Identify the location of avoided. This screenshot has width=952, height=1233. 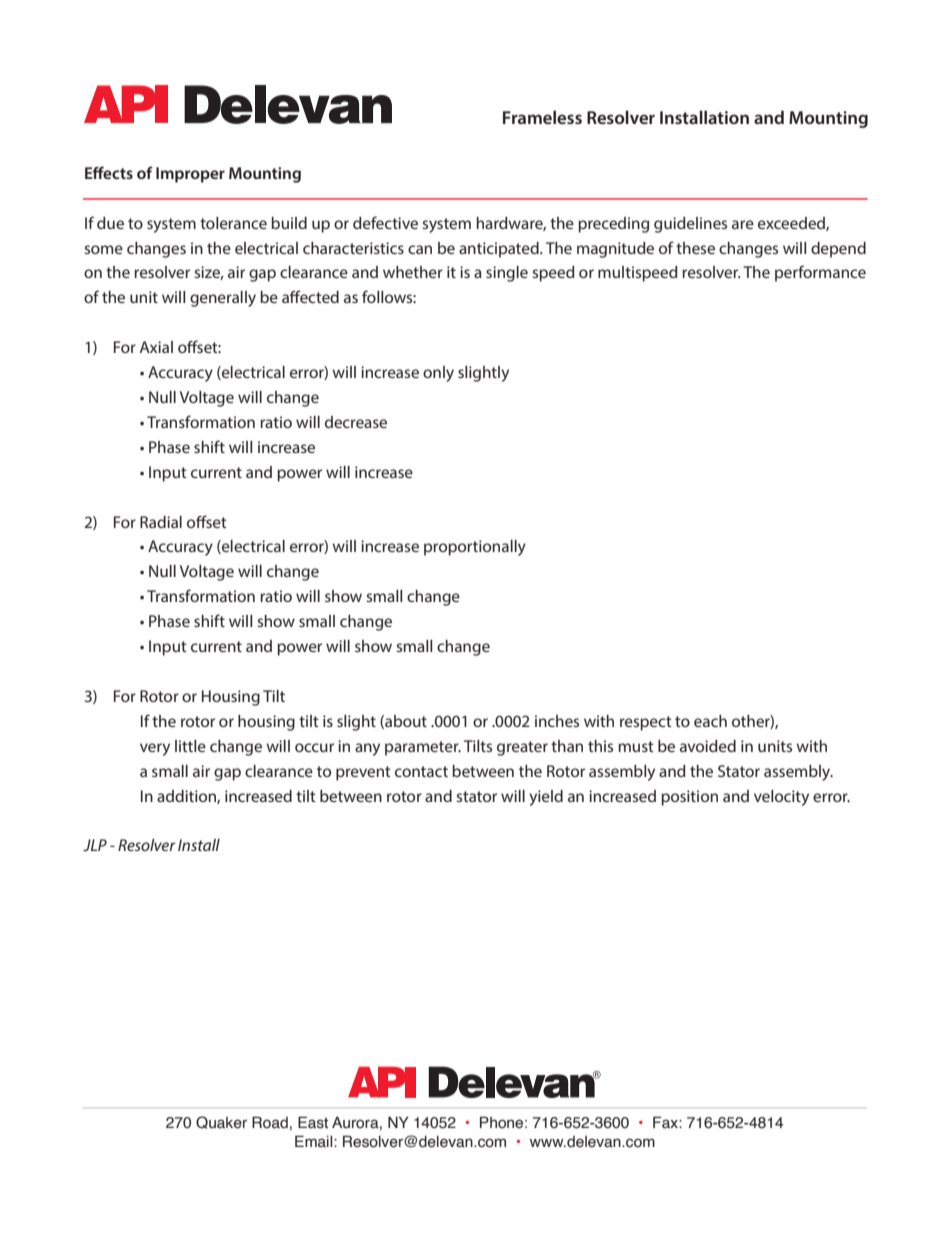
(708, 746).
